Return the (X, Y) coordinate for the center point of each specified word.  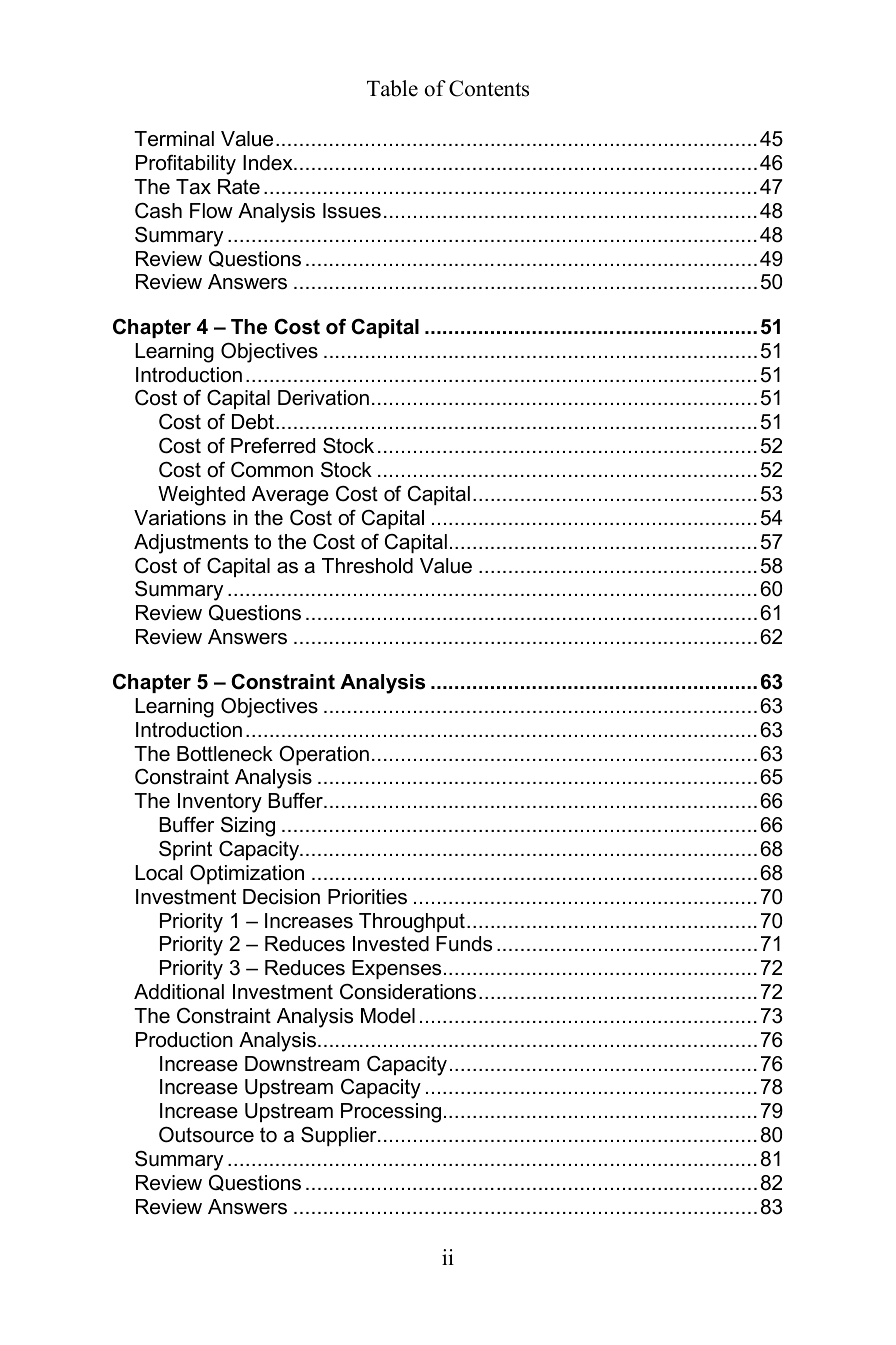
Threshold (367, 566)
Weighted (201, 496)
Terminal (174, 139)
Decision (281, 897)
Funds (464, 944)
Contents (489, 88)
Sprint (185, 850)
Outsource (206, 1134)
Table (392, 88)
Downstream (302, 1064)
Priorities (367, 897)
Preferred (273, 446)
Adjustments (191, 544)
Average (290, 496)
